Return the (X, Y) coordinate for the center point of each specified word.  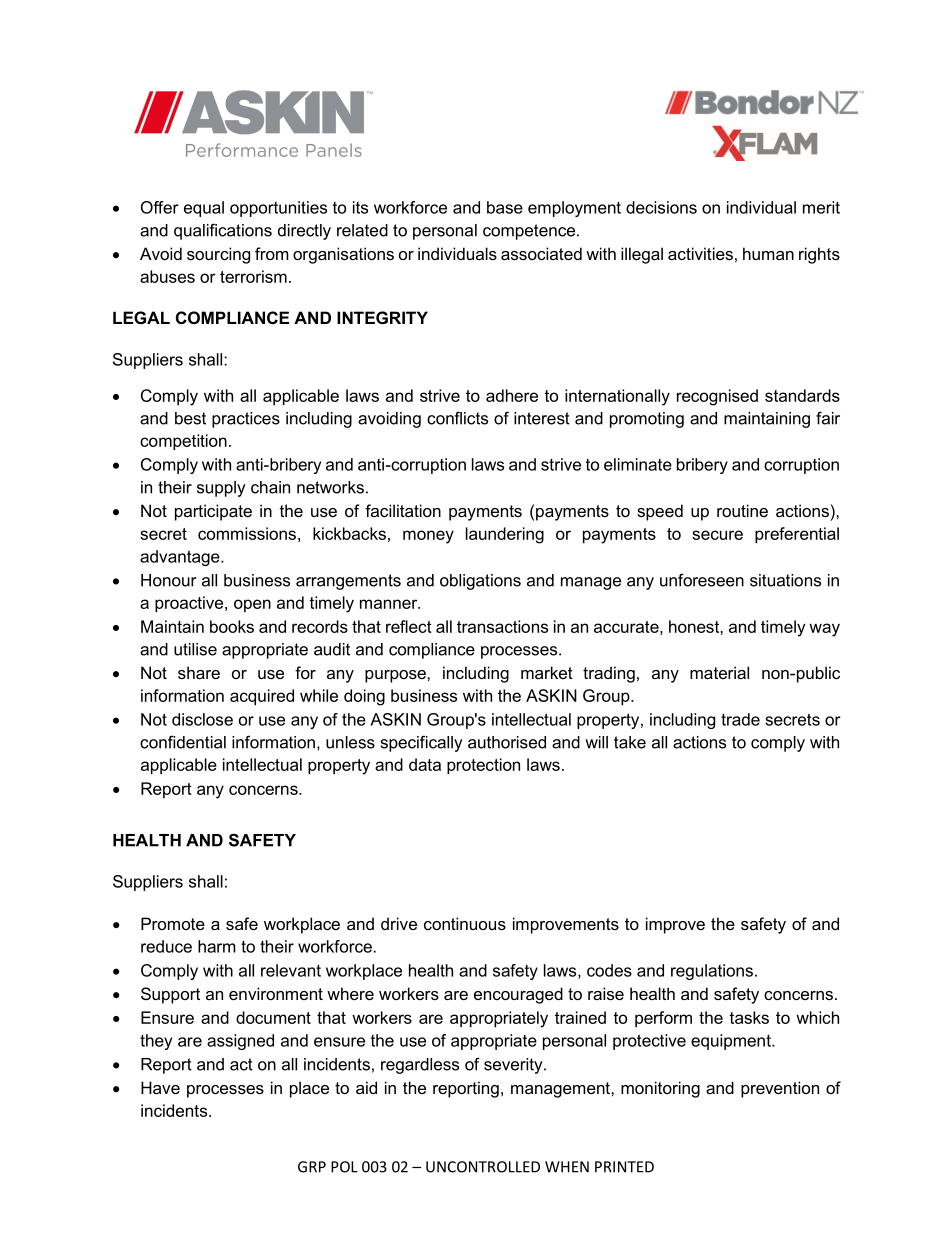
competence (530, 232)
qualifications (223, 231)
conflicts (457, 418)
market (547, 672)
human (768, 253)
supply (221, 489)
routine (742, 510)
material (719, 672)
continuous (465, 923)
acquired (262, 697)
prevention (780, 1089)
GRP (312, 1167)
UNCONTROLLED (483, 1167)
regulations (712, 972)
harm (217, 946)
